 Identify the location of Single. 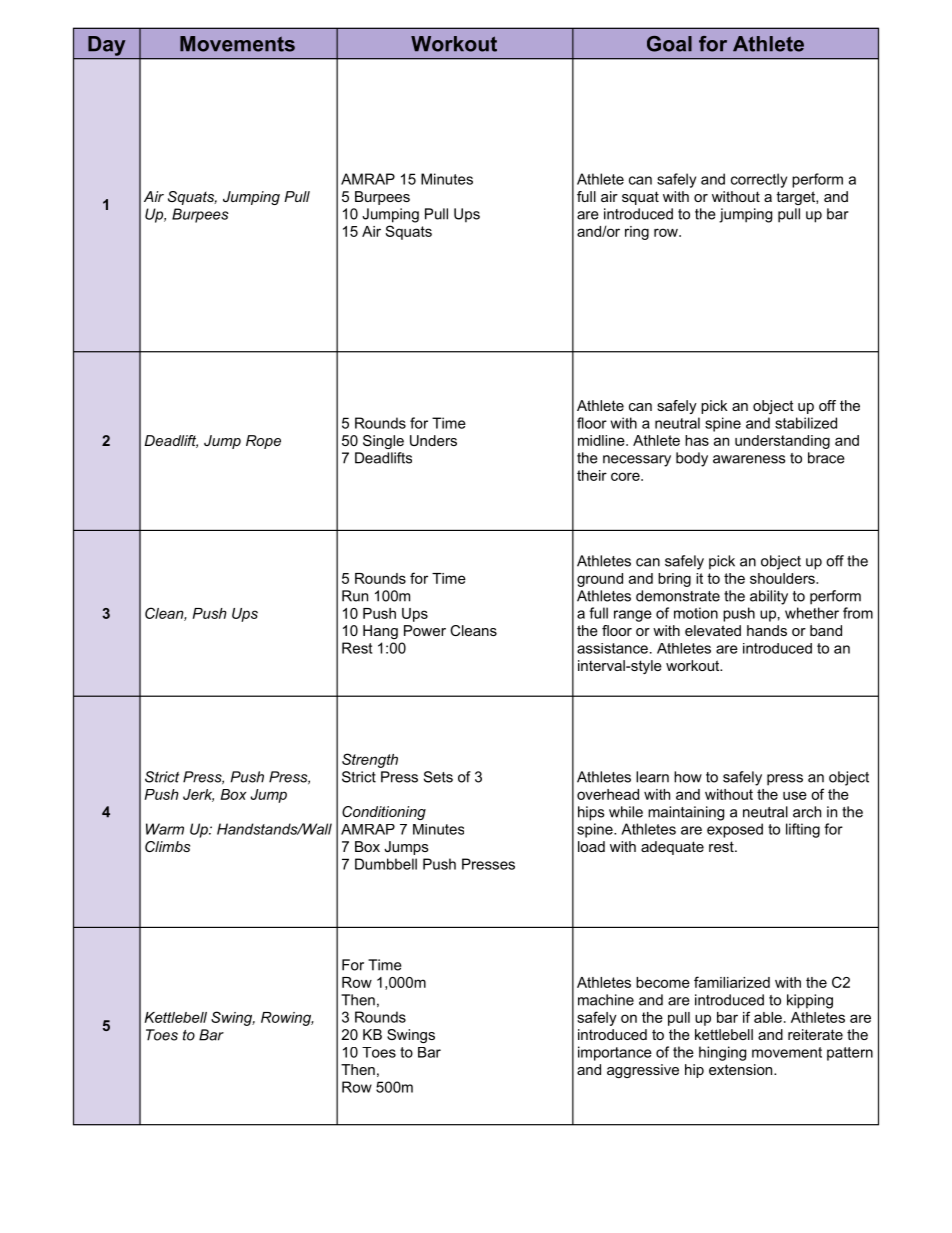
(383, 442).
